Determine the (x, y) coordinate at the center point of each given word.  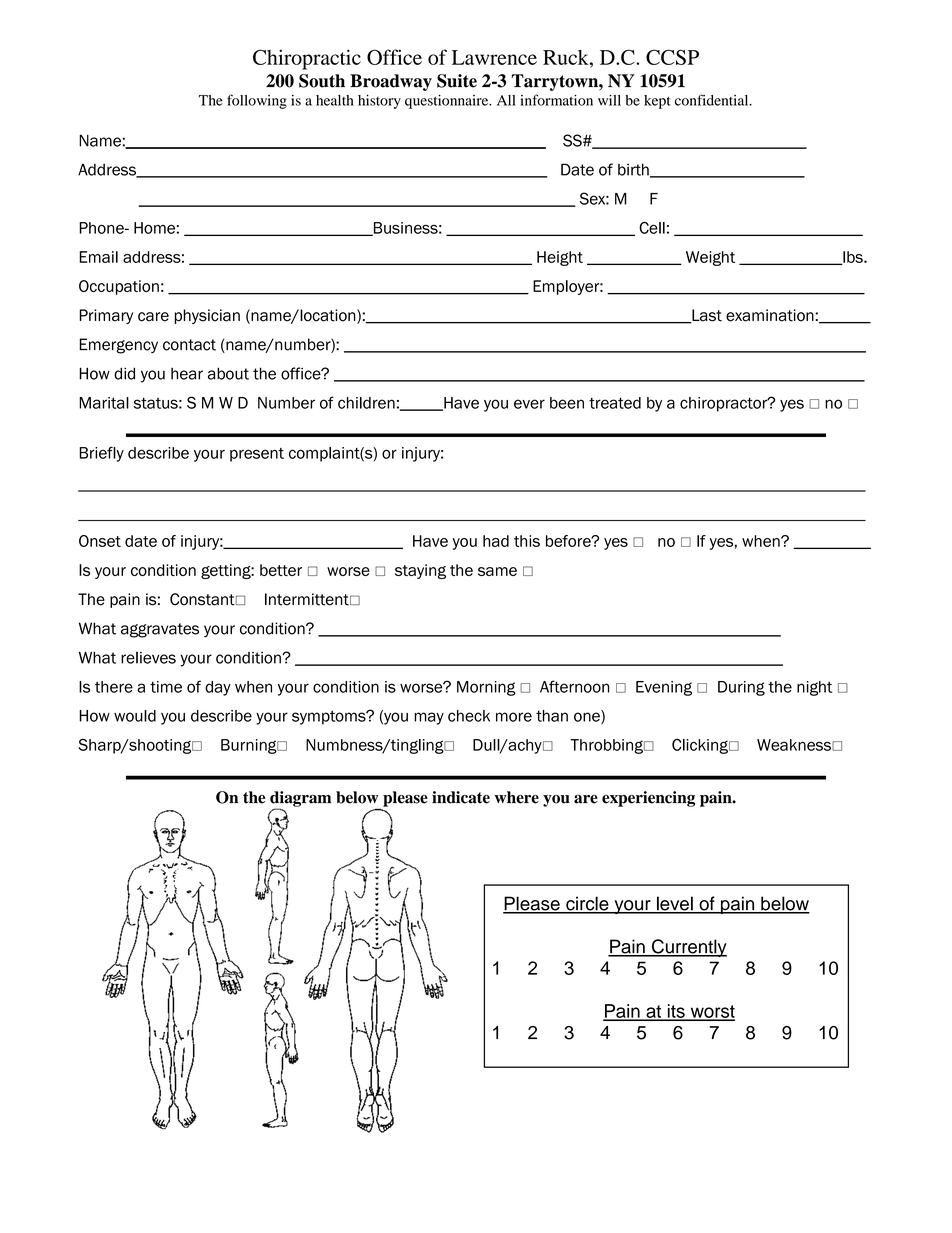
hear (187, 374)
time (166, 687)
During (741, 688)
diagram (300, 800)
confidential (713, 100)
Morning (486, 688)
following (257, 101)
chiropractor (725, 404)
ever (529, 404)
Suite (457, 81)
